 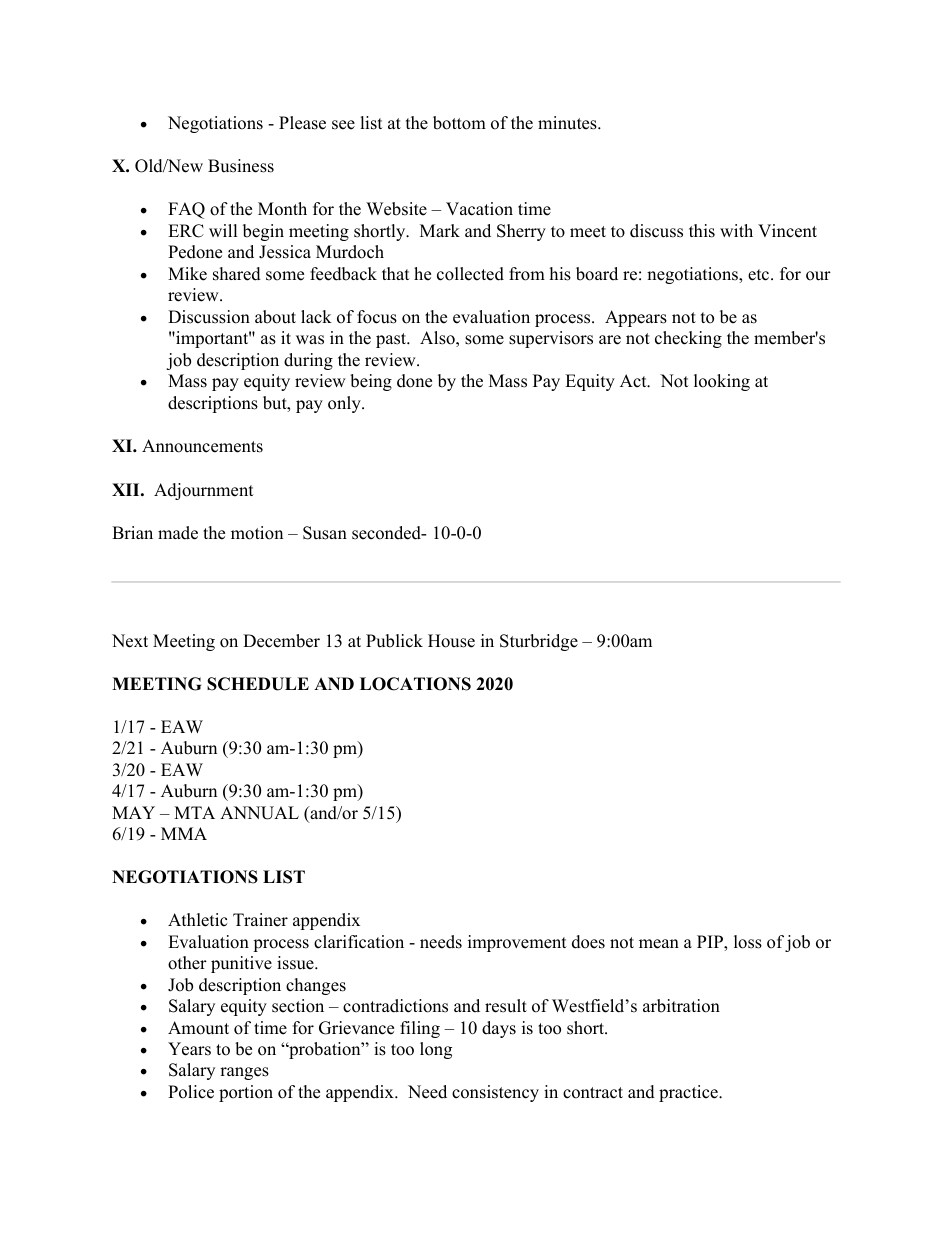 I want to click on MTA, so click(x=194, y=812).
